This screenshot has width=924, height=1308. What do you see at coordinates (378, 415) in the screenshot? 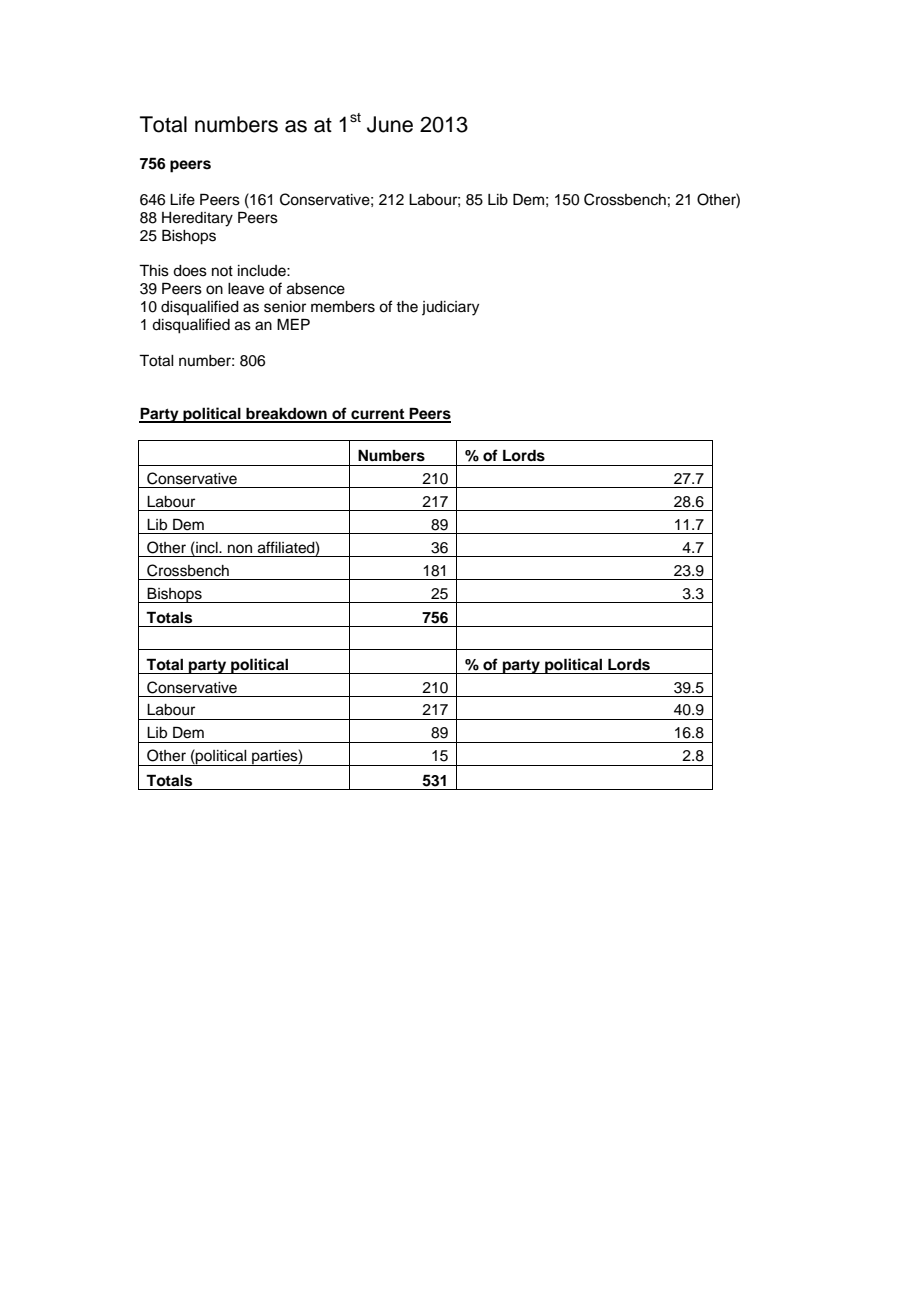
I see `current` at bounding box center [378, 415].
